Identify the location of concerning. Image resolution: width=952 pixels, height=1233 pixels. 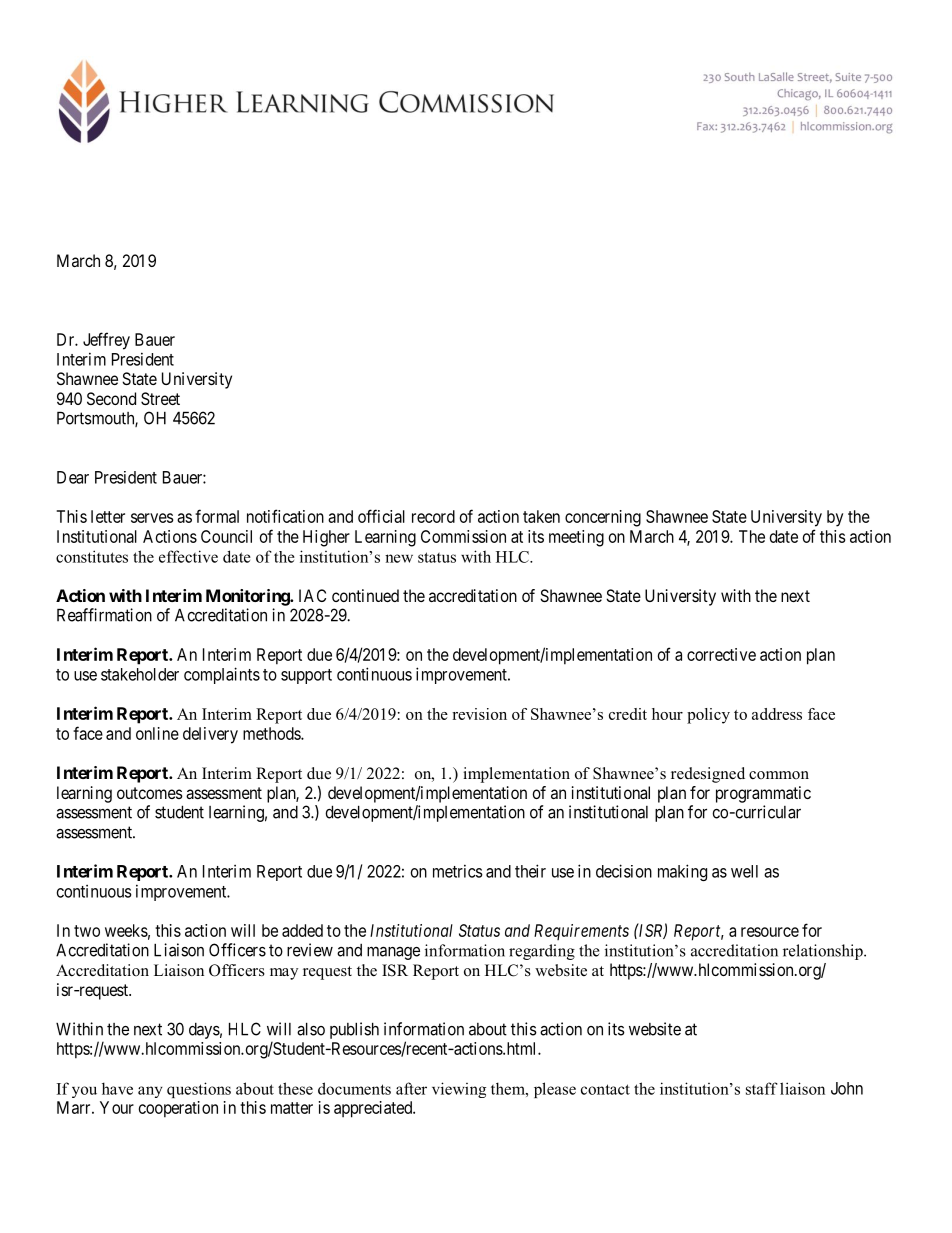
(603, 518).
